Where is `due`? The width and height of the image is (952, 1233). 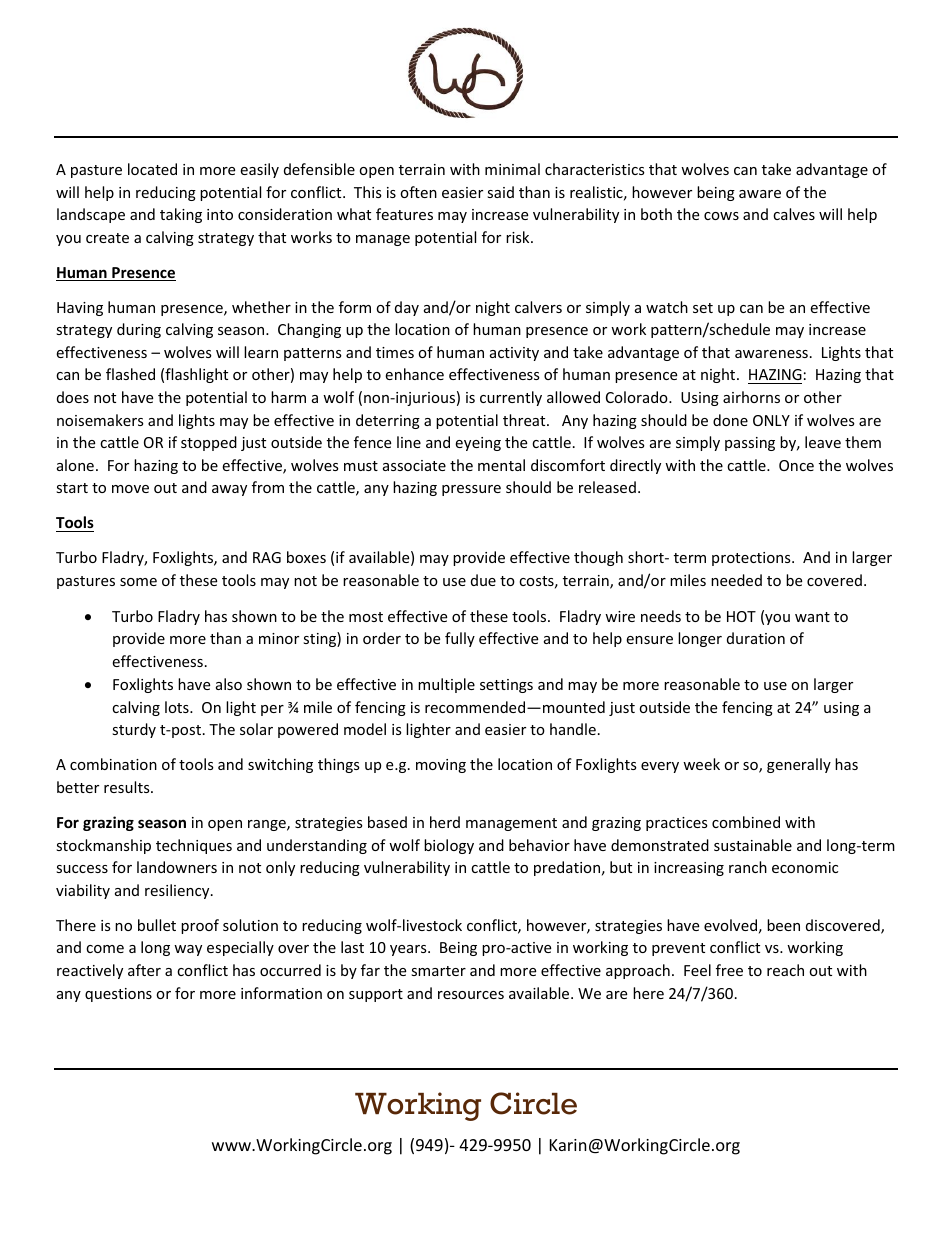 due is located at coordinates (483, 580).
